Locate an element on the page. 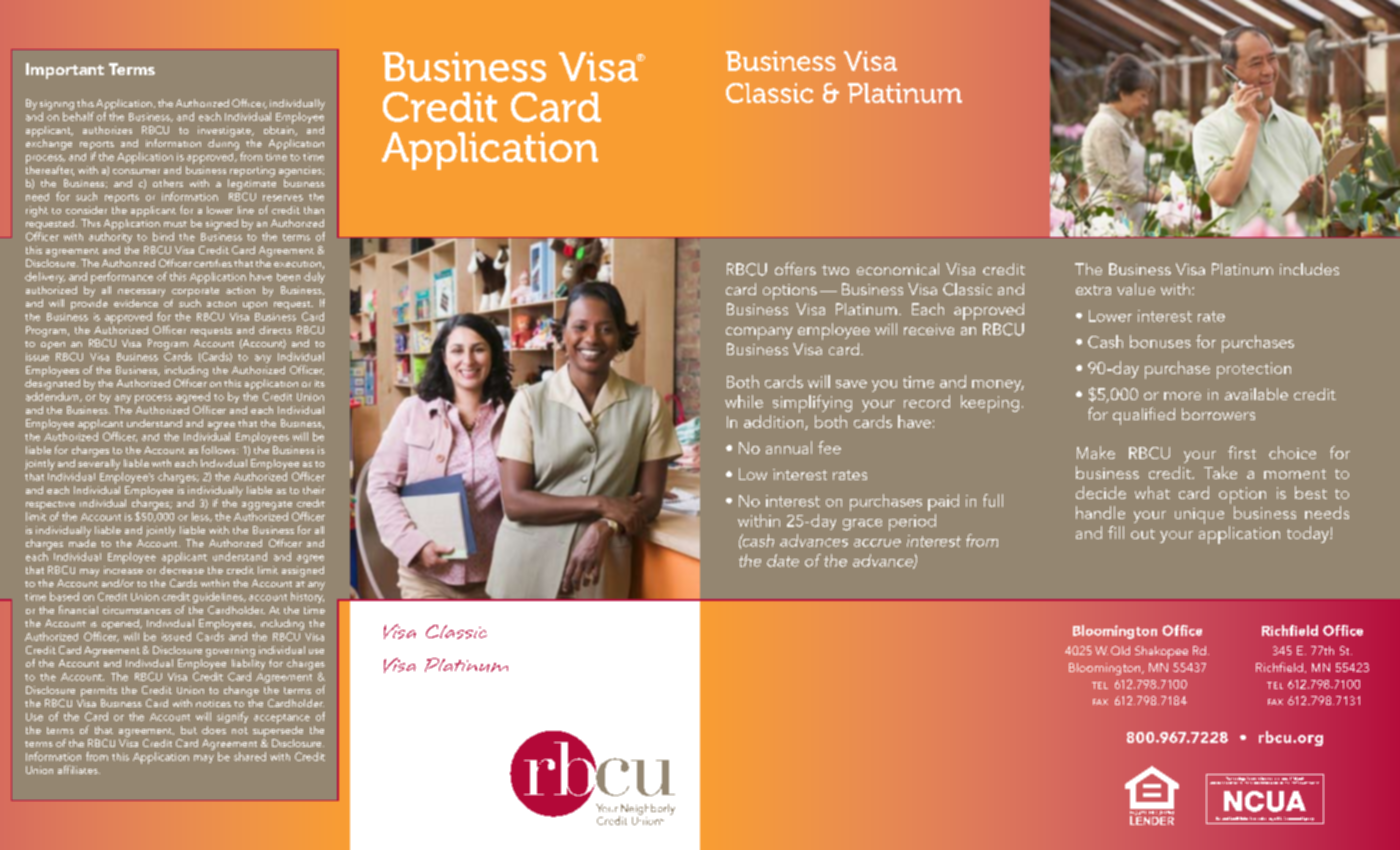 This page has height=850, width=1400. supersede is located at coordinates (278, 731).
